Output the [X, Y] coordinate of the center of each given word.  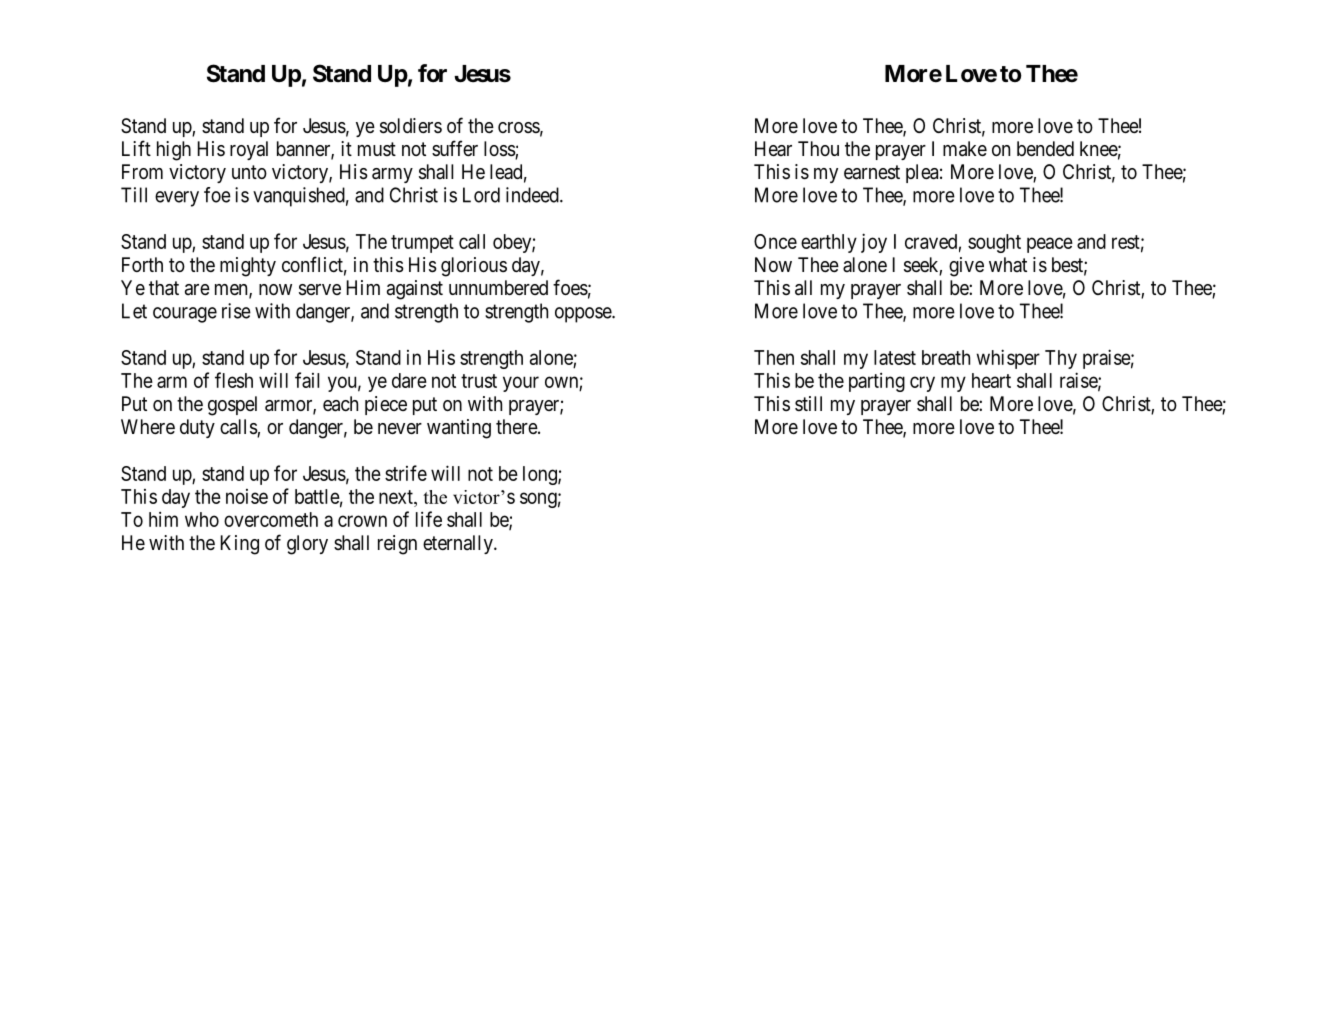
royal [249, 150]
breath [946, 357]
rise [236, 311]
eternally [459, 544]
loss [500, 150]
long [541, 475]
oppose [584, 315]
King [240, 545]
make [965, 149]
